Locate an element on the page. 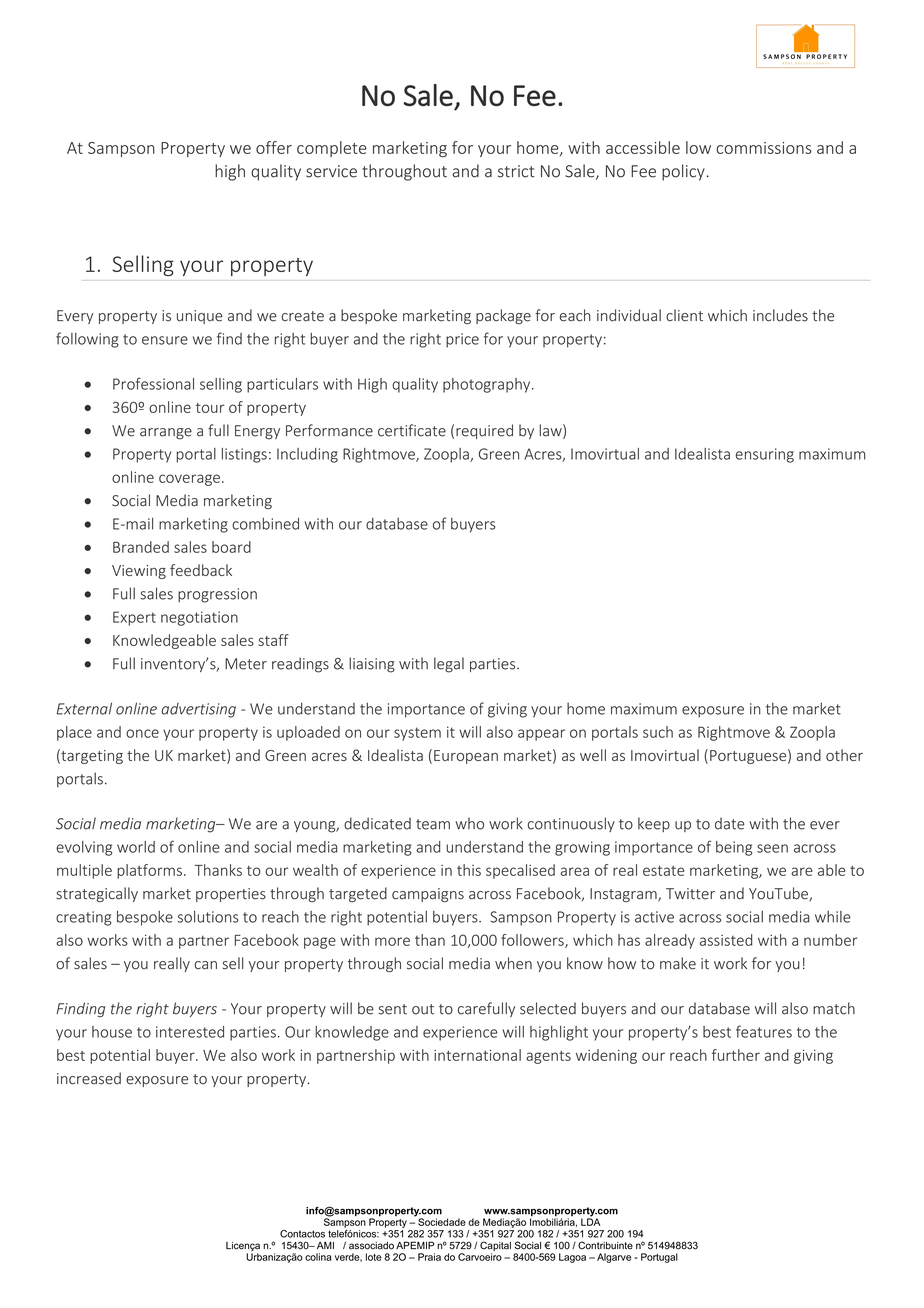 This document has height=1308, width=924. strict is located at coordinates (516, 171).
